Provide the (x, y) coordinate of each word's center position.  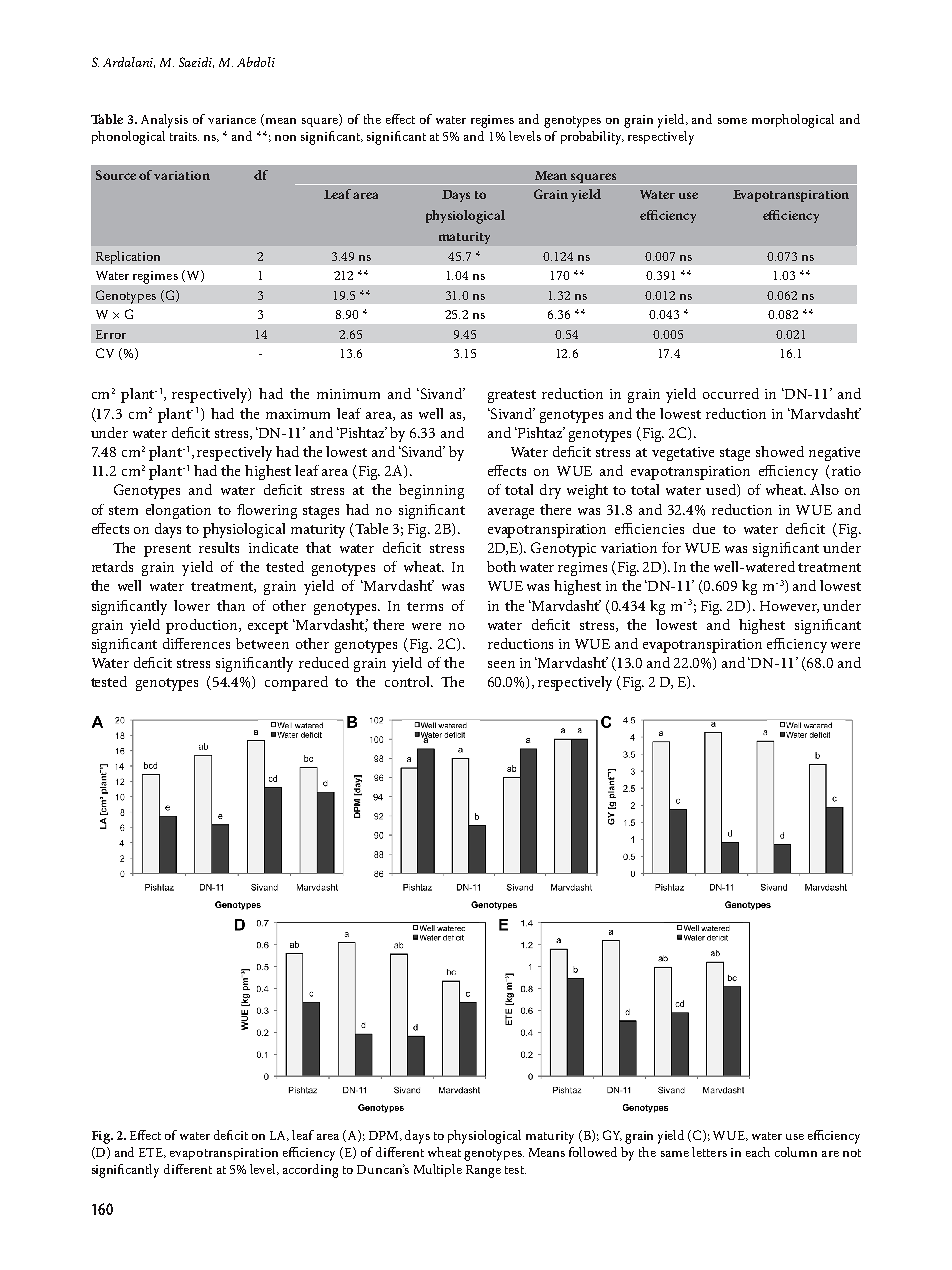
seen (501, 664)
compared (296, 683)
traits (184, 136)
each (758, 1152)
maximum (298, 414)
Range (483, 1171)
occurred (731, 393)
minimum (348, 394)
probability (592, 138)
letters (709, 1152)
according (310, 1171)
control (409, 681)
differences (196, 643)
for (671, 547)
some (732, 121)
